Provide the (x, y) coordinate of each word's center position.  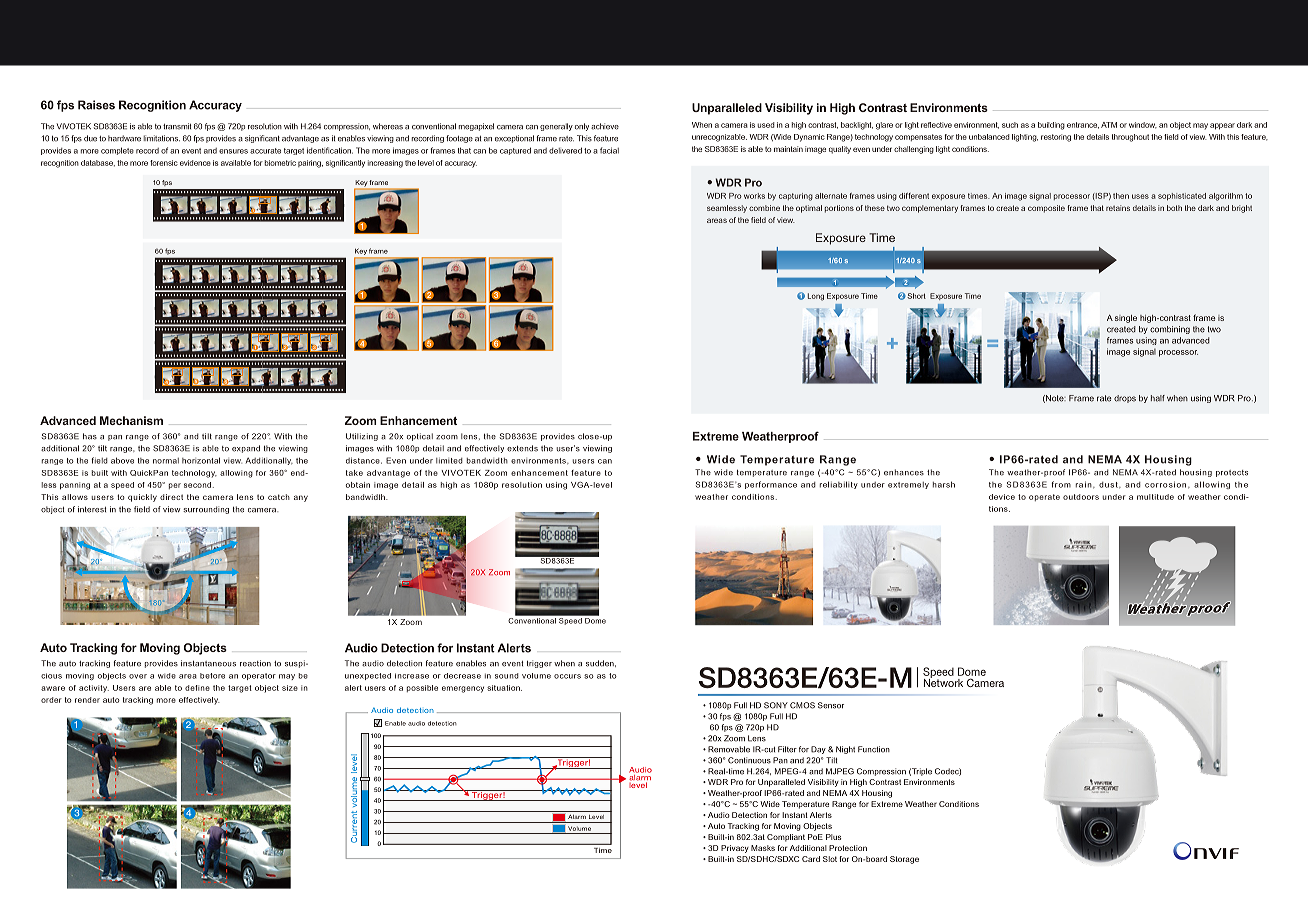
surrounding (206, 510)
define (197, 688)
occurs (567, 676)
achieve (605, 126)
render (87, 700)
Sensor (831, 705)
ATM (1109, 125)
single (1126, 319)
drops (1125, 399)
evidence (195, 163)
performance (771, 485)
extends (522, 448)
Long (816, 297)
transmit (177, 126)
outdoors (1081, 497)
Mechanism (131, 420)
